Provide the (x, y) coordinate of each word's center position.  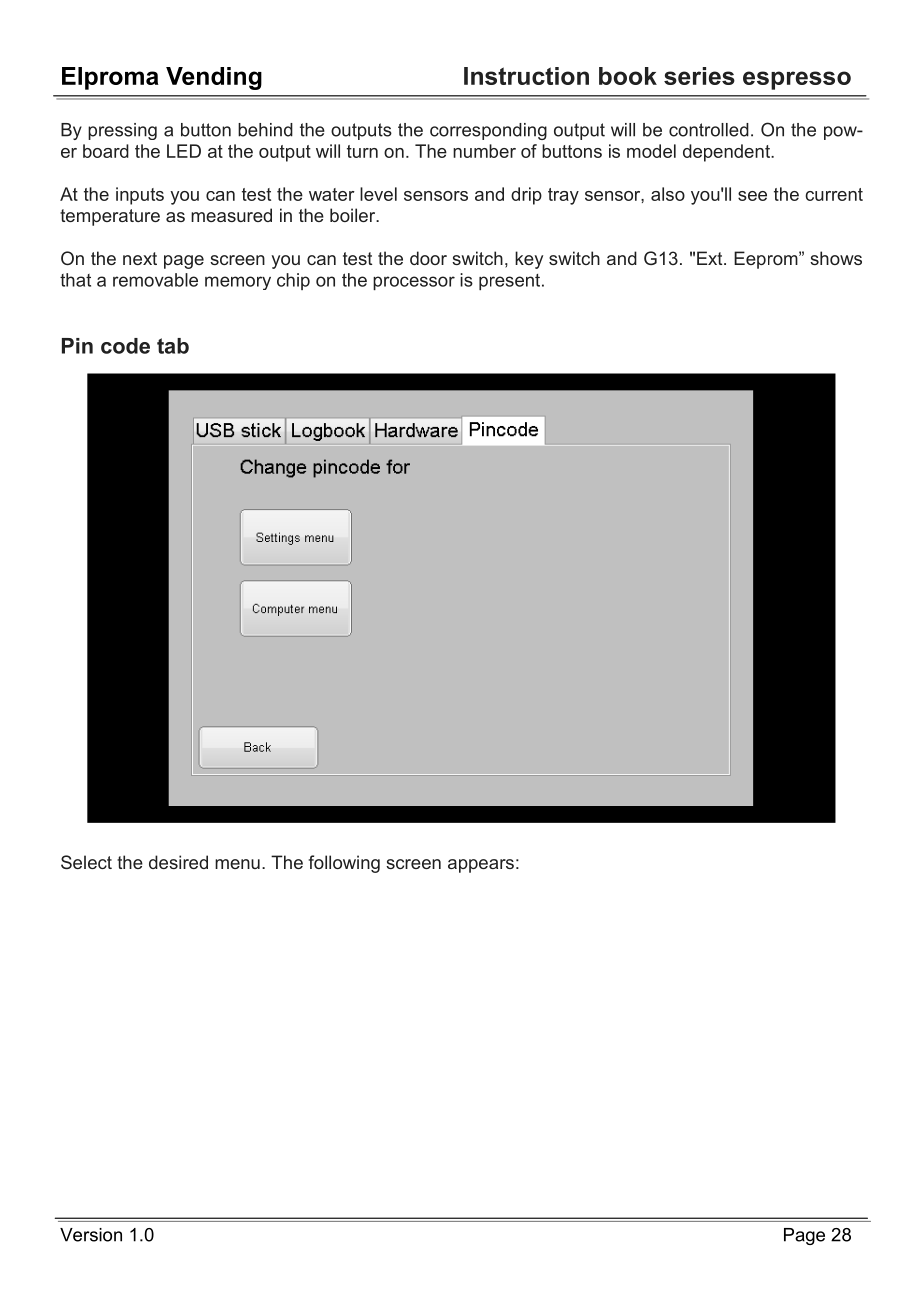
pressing (122, 131)
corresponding (488, 131)
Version (91, 1235)
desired (178, 862)
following (344, 864)
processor (414, 283)
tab (173, 346)
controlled (709, 130)
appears (481, 866)
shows (836, 258)
